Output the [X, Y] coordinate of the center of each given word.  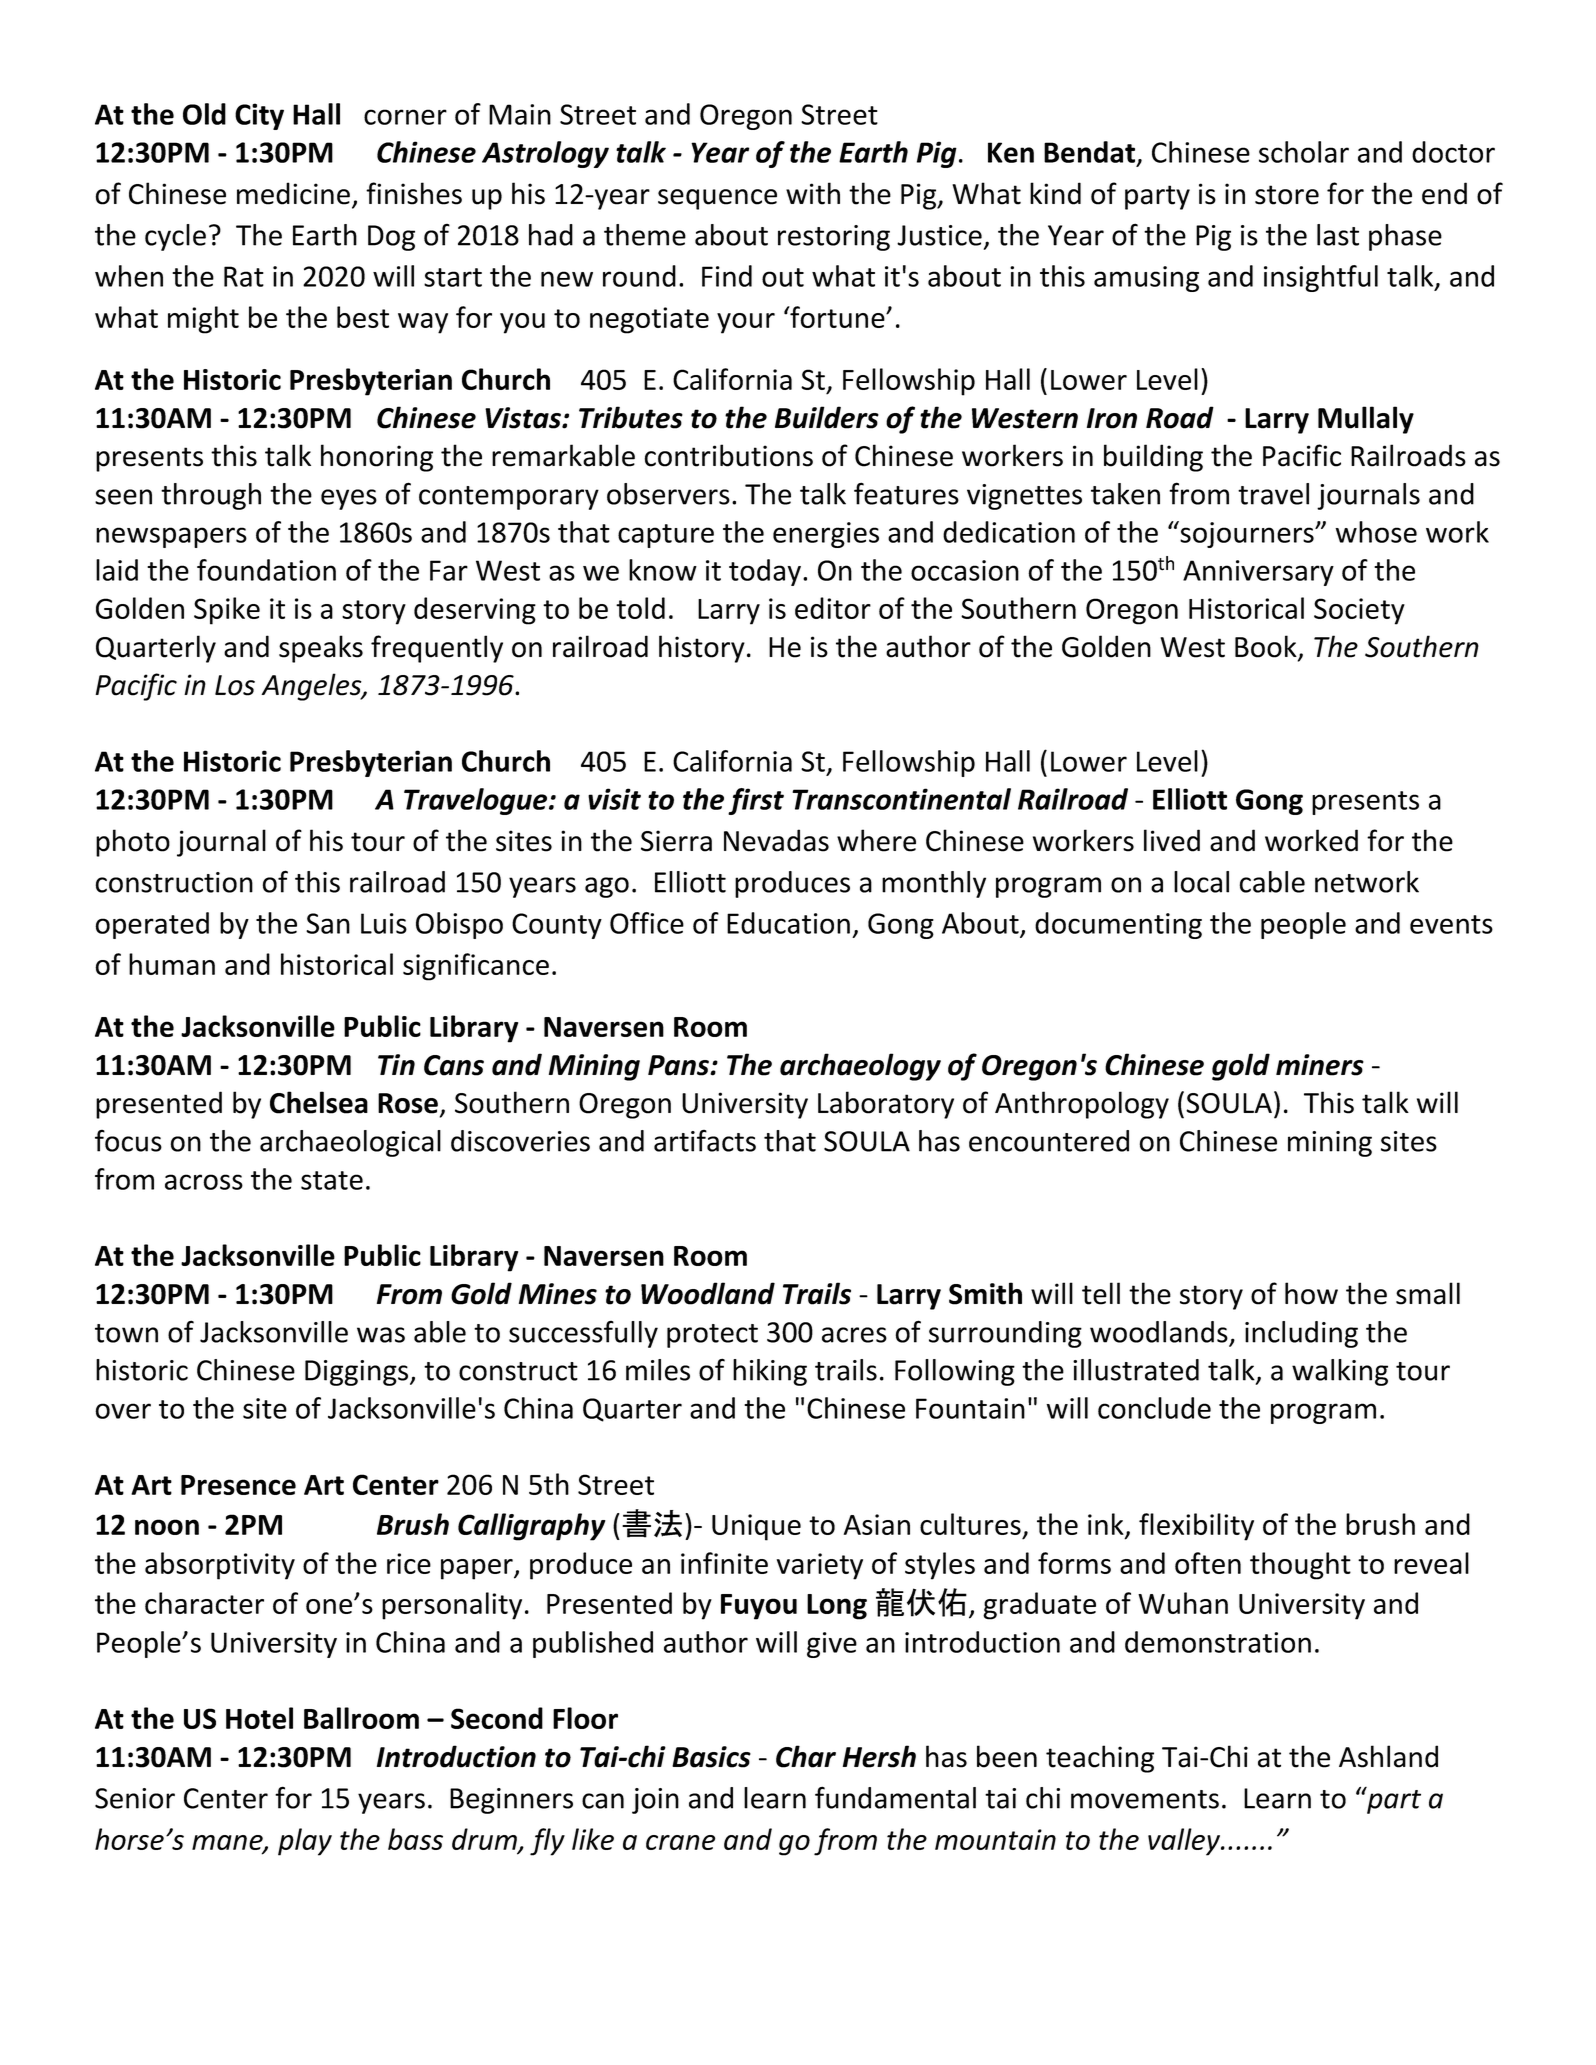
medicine [293, 193]
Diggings [358, 1373]
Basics [711, 1757]
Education [788, 923]
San [328, 923]
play [305, 1842]
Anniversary [1258, 573]
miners [1320, 1065]
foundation [266, 570]
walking [1340, 1372]
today [765, 572]
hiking [770, 1372]
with [813, 193]
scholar [1304, 152]
